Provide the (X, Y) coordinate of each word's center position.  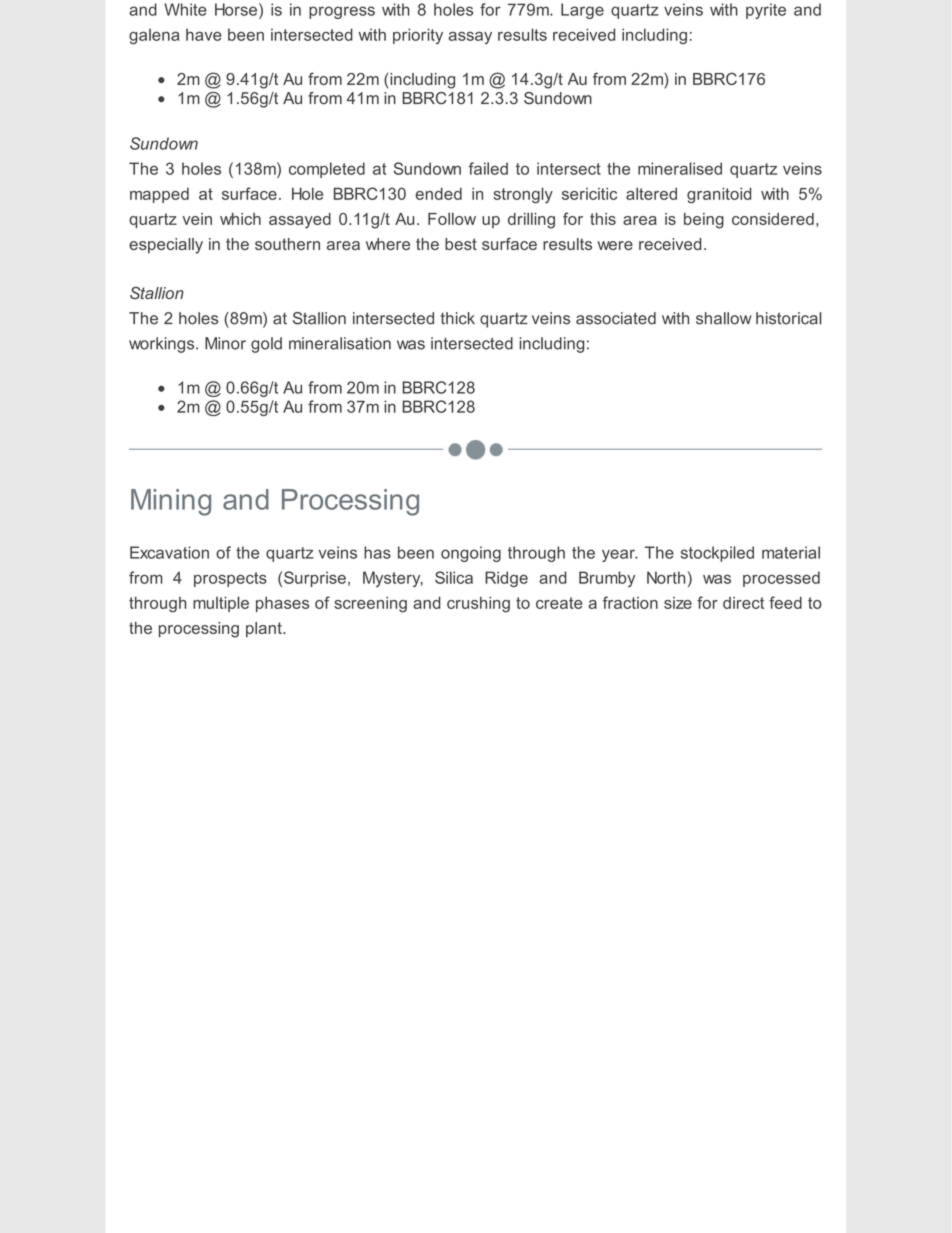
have (204, 34)
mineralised (680, 168)
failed (488, 168)
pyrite (766, 11)
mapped (159, 195)
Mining (171, 502)
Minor (225, 343)
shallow (724, 318)
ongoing (471, 554)
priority (418, 36)
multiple (221, 604)
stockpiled (717, 554)
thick (458, 318)
